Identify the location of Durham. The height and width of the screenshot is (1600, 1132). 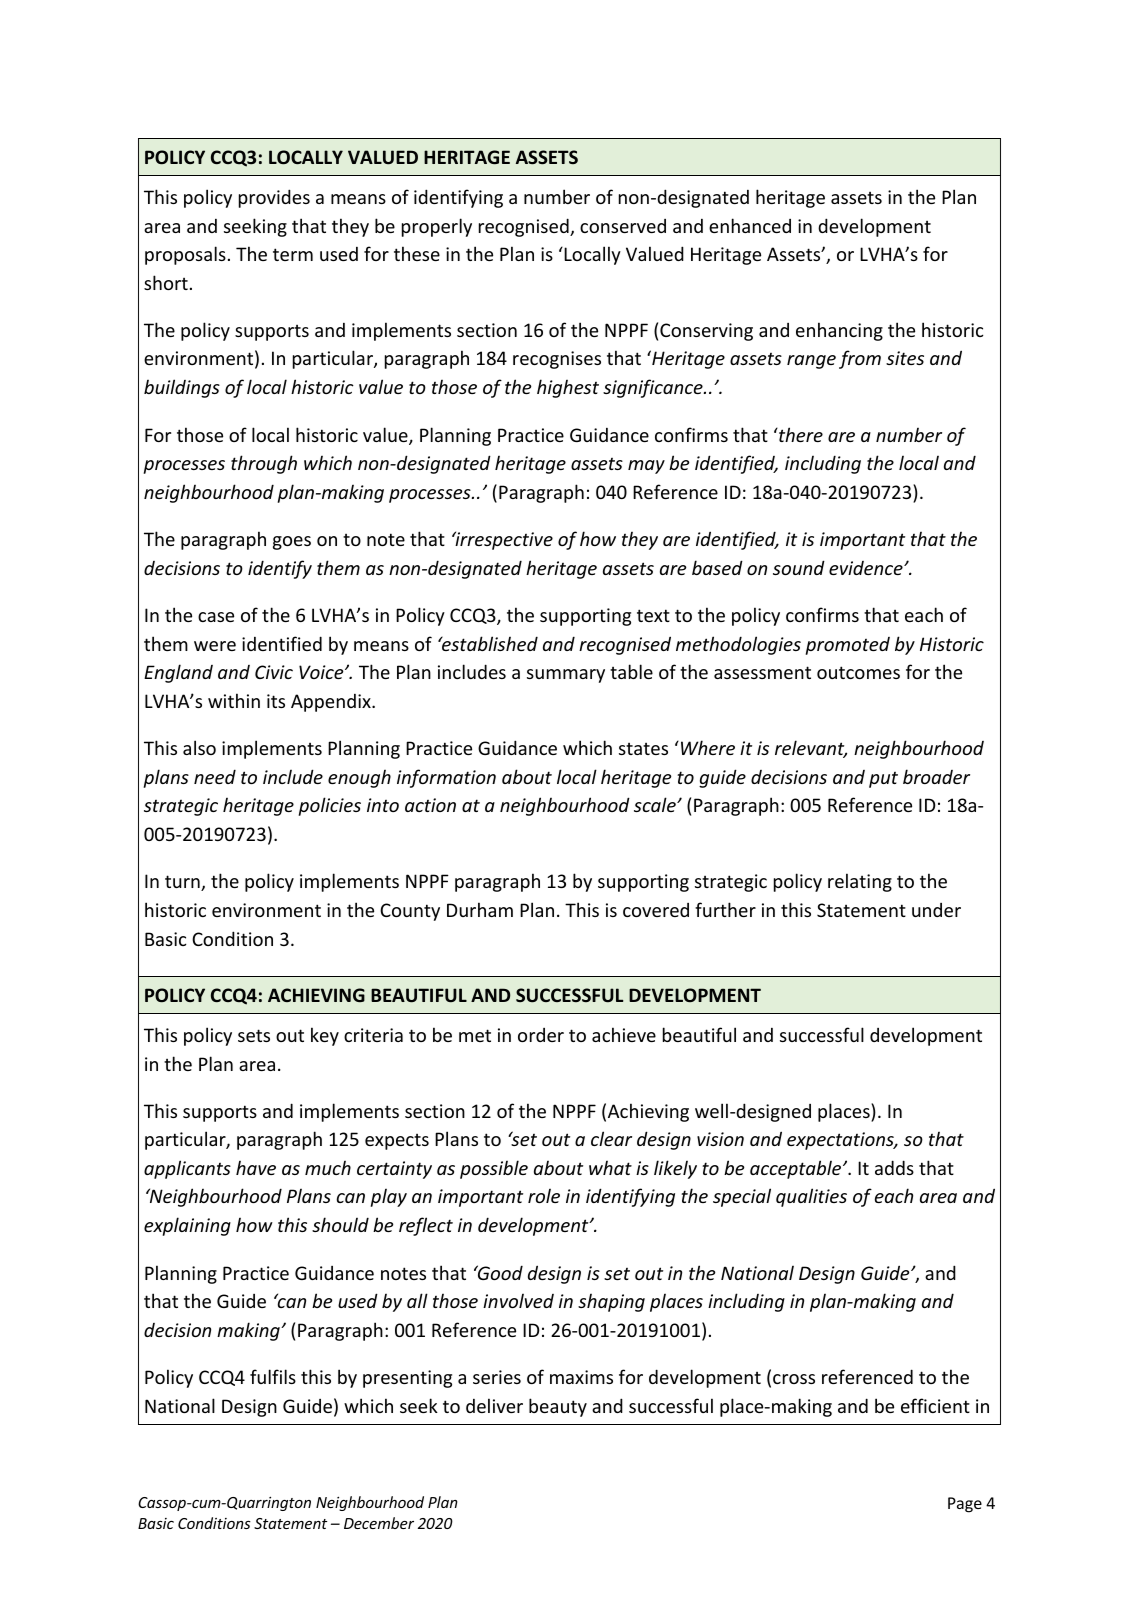
(480, 909).
